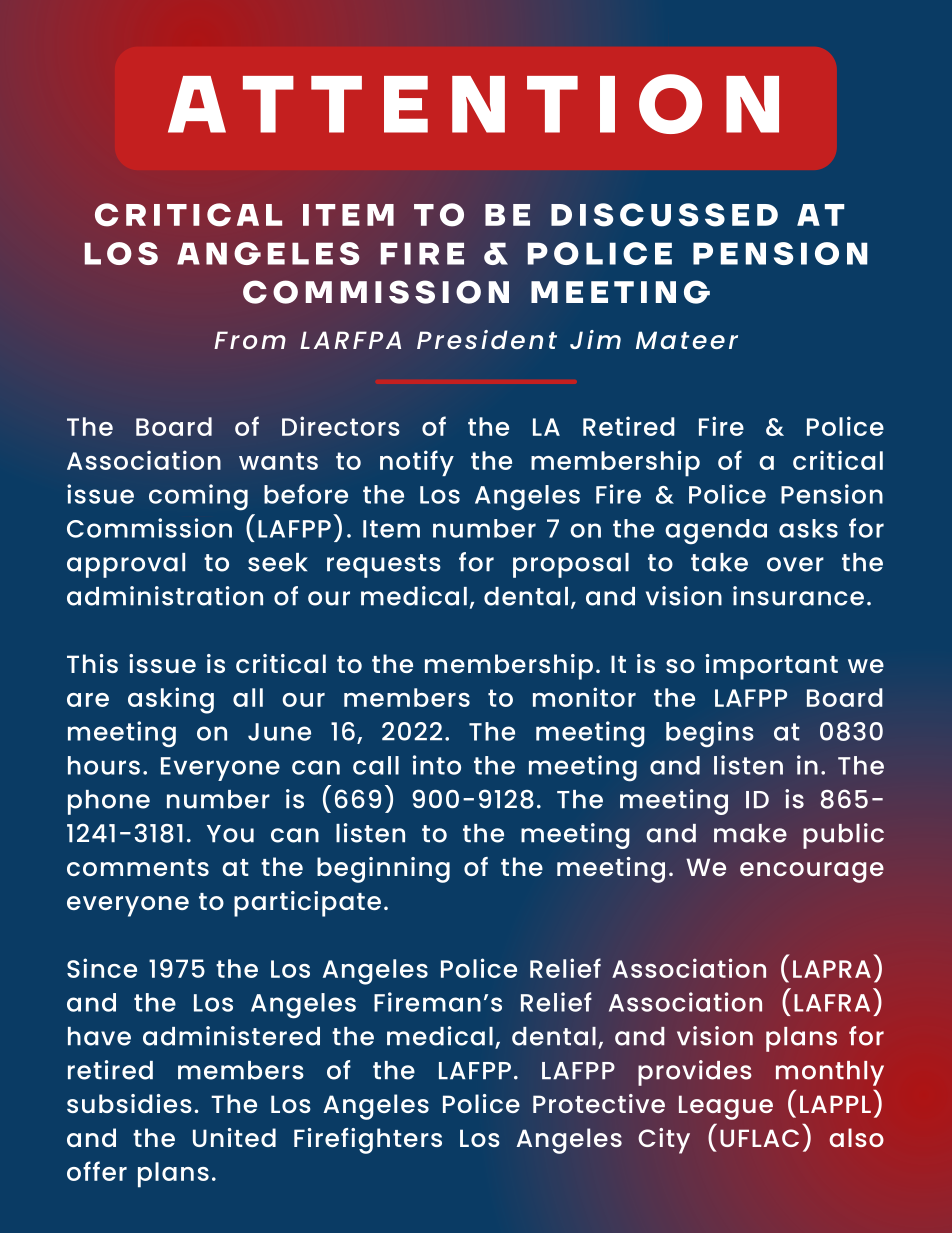 This screenshot has width=952, height=1233. I want to click on United, so click(234, 1137).
